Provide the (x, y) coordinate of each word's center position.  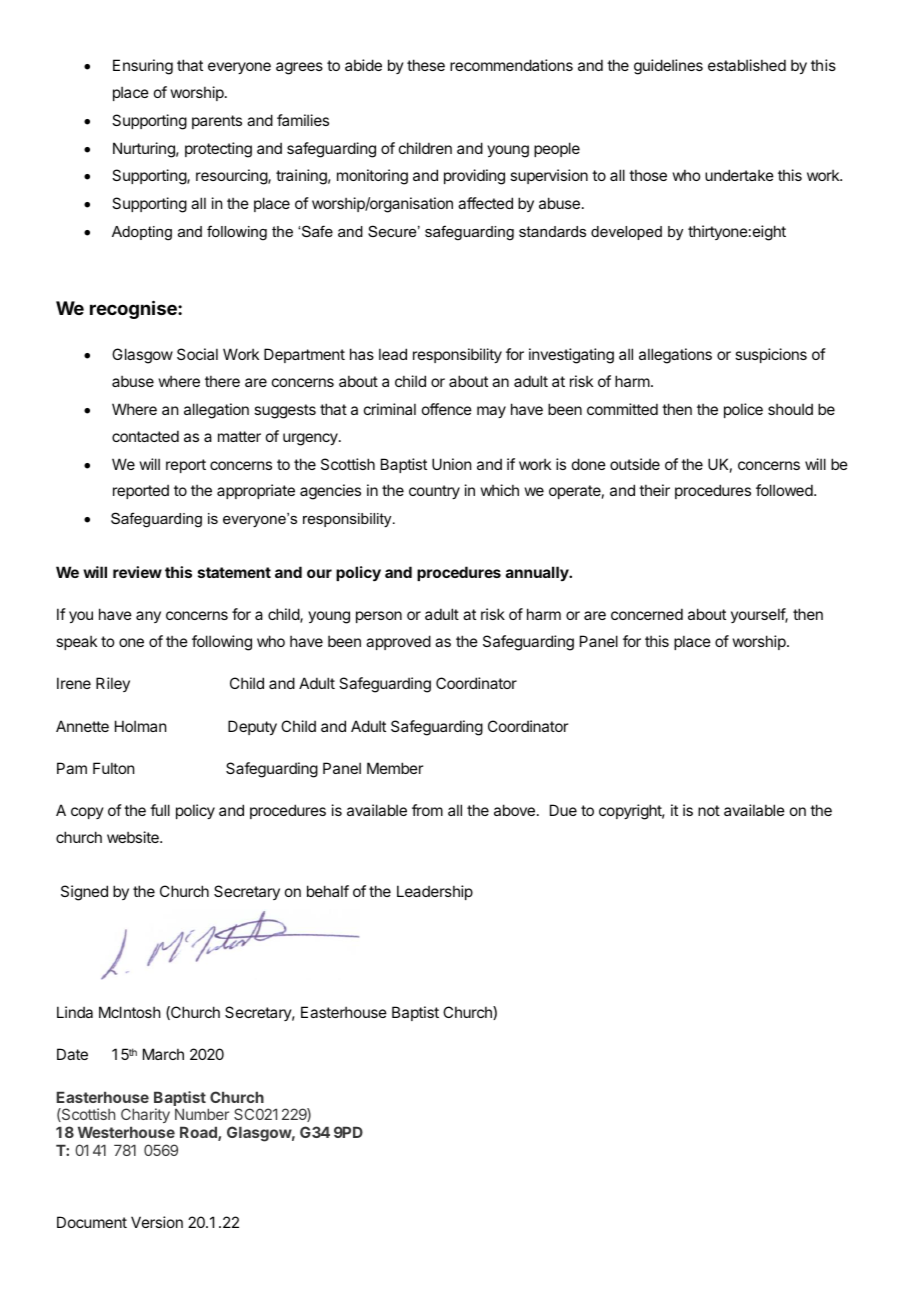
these (426, 65)
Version (157, 1222)
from (427, 810)
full (160, 810)
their (654, 490)
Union (451, 464)
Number (202, 1114)
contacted (145, 436)
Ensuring (143, 67)
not (709, 810)
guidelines (668, 67)
